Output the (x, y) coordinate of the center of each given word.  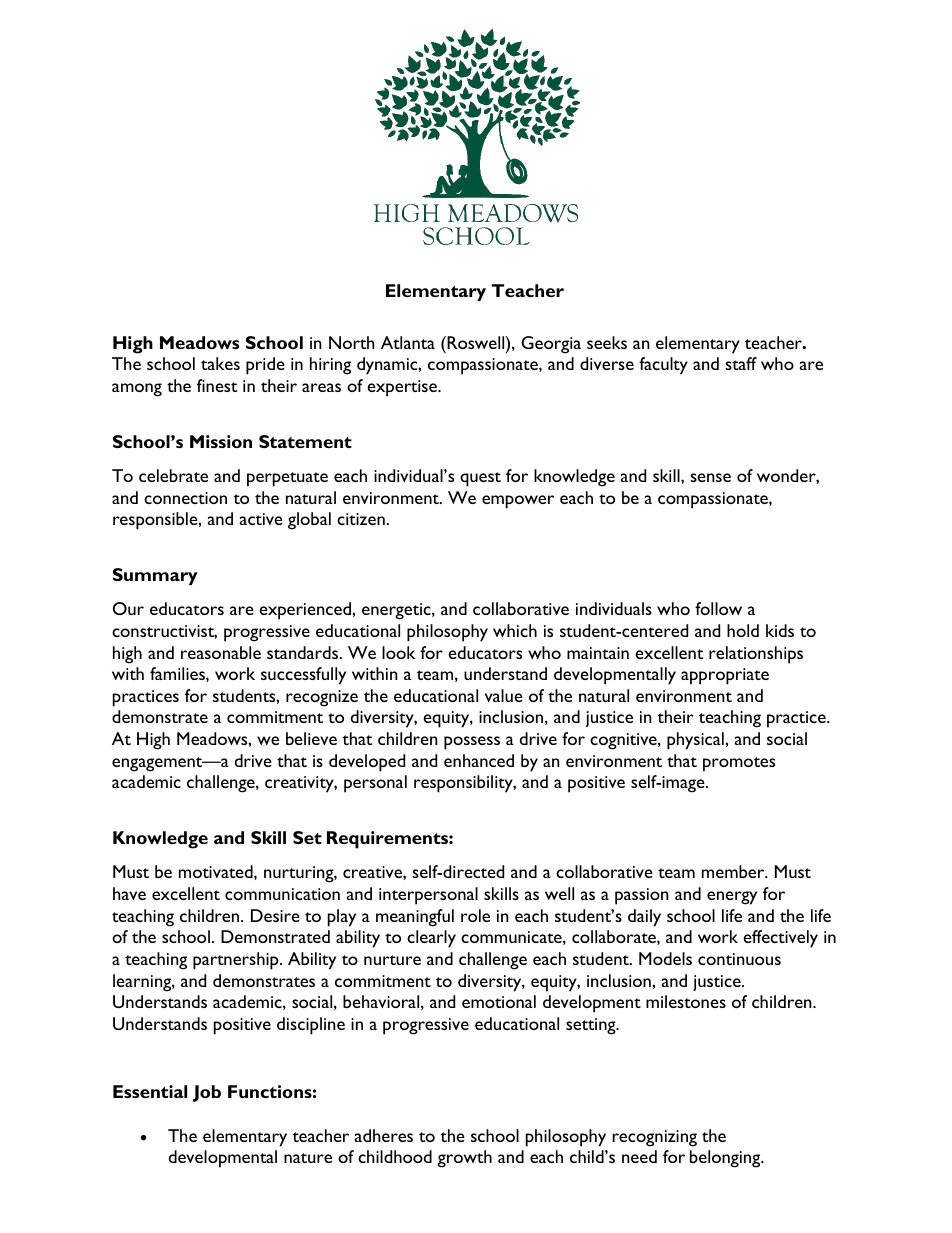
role (475, 915)
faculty (663, 366)
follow (718, 608)
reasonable (221, 652)
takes (220, 363)
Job (207, 1093)
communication (282, 894)
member (734, 871)
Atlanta (408, 342)
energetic (397, 611)
